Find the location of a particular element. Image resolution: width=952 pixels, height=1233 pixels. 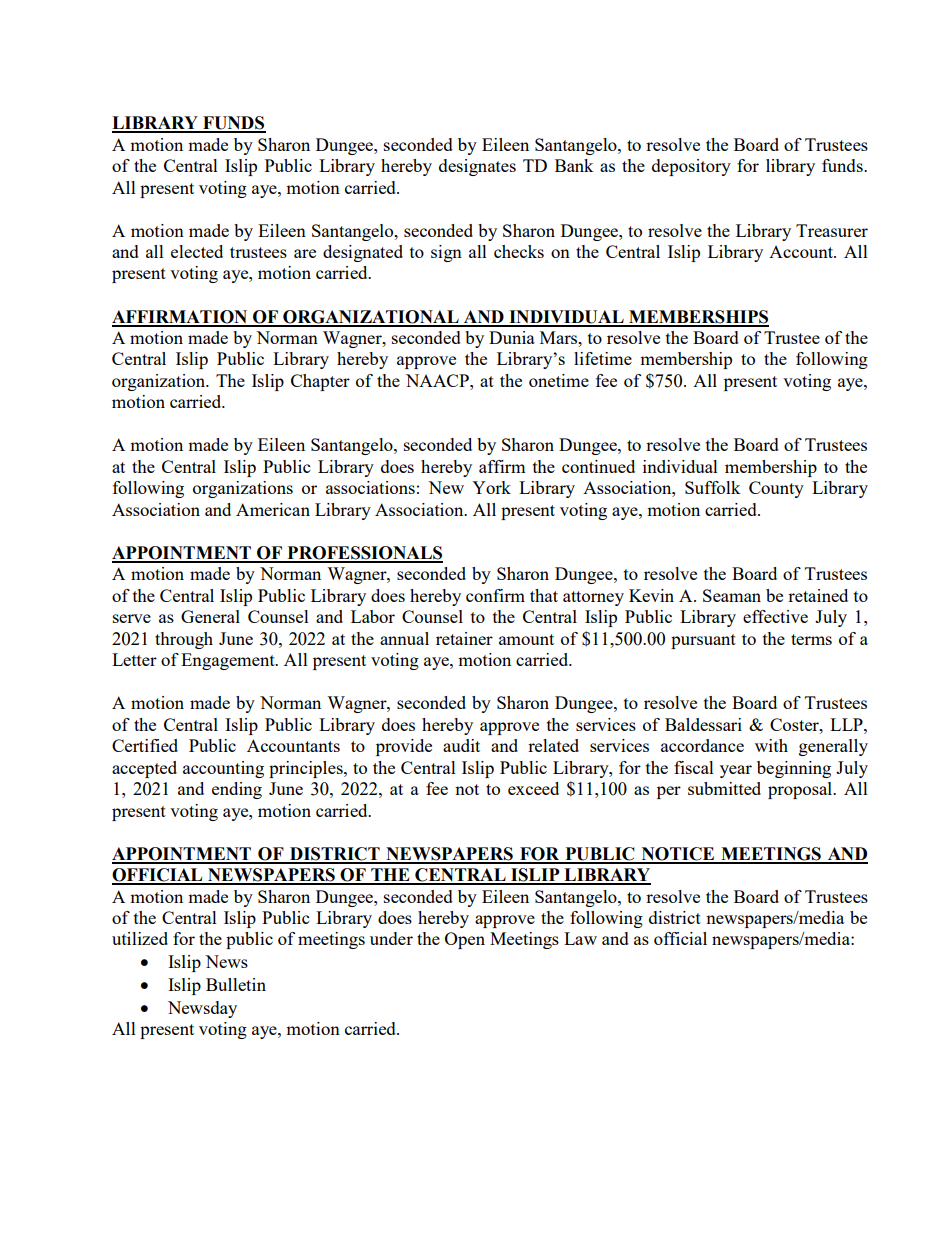

onetime is located at coordinates (559, 380).
